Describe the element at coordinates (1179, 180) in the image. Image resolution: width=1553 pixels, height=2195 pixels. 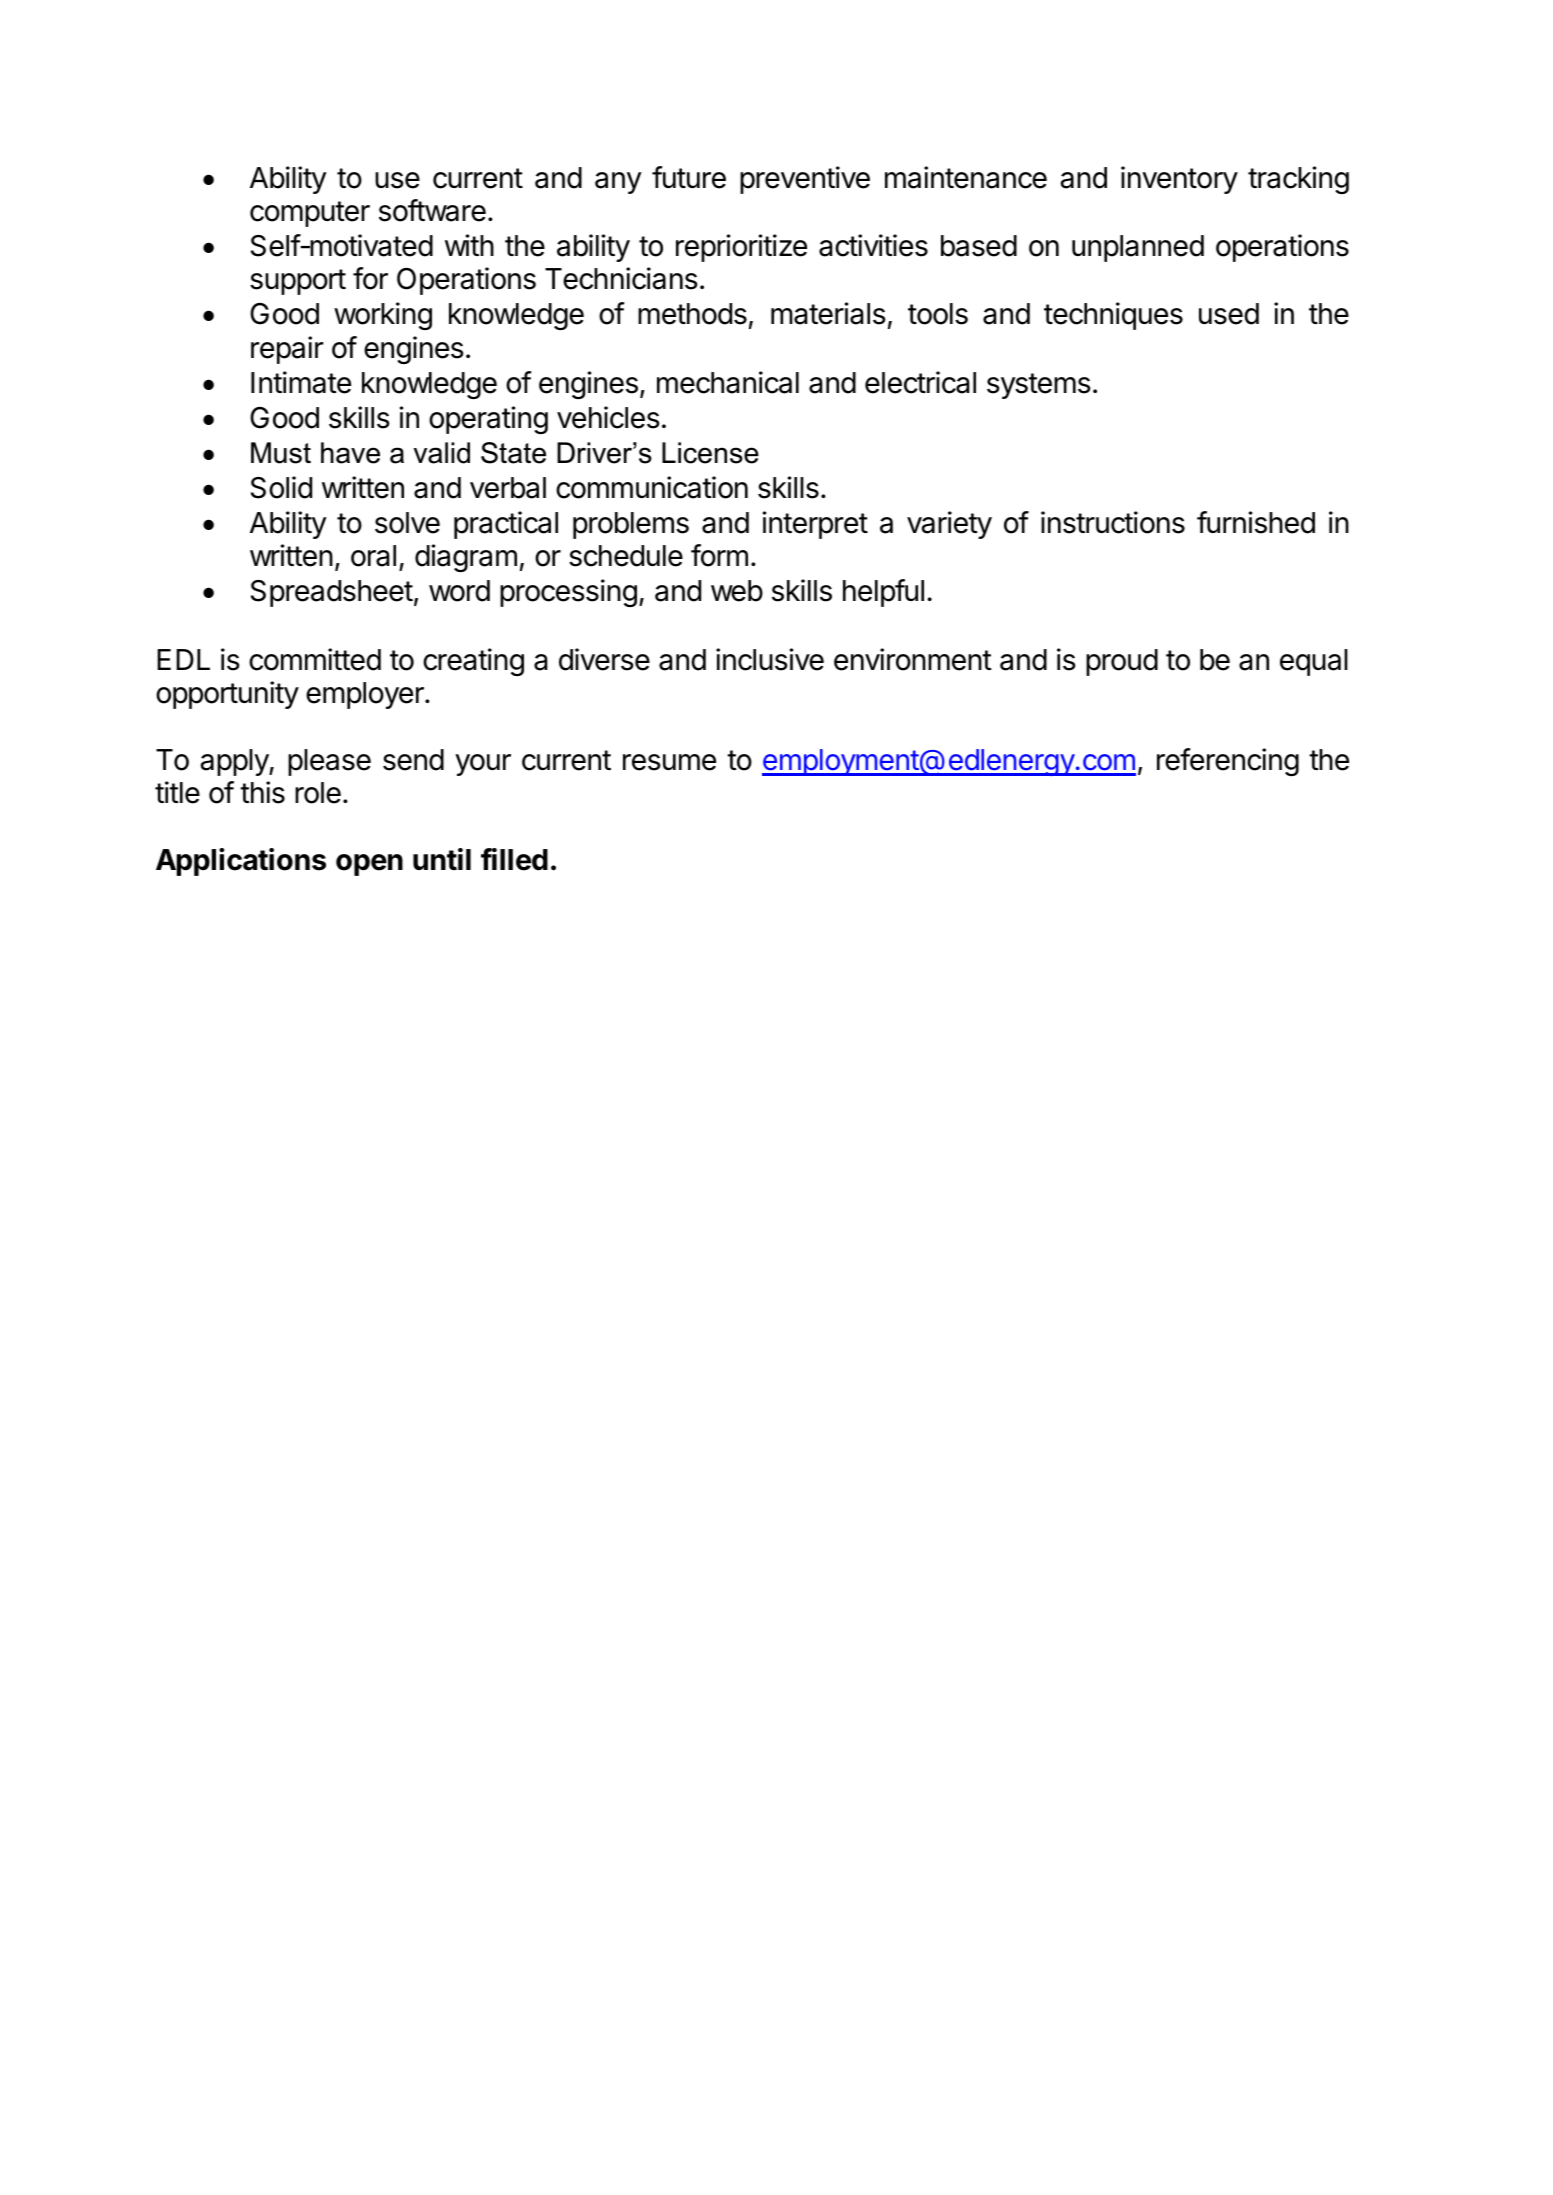
I see `inventory` at that location.
